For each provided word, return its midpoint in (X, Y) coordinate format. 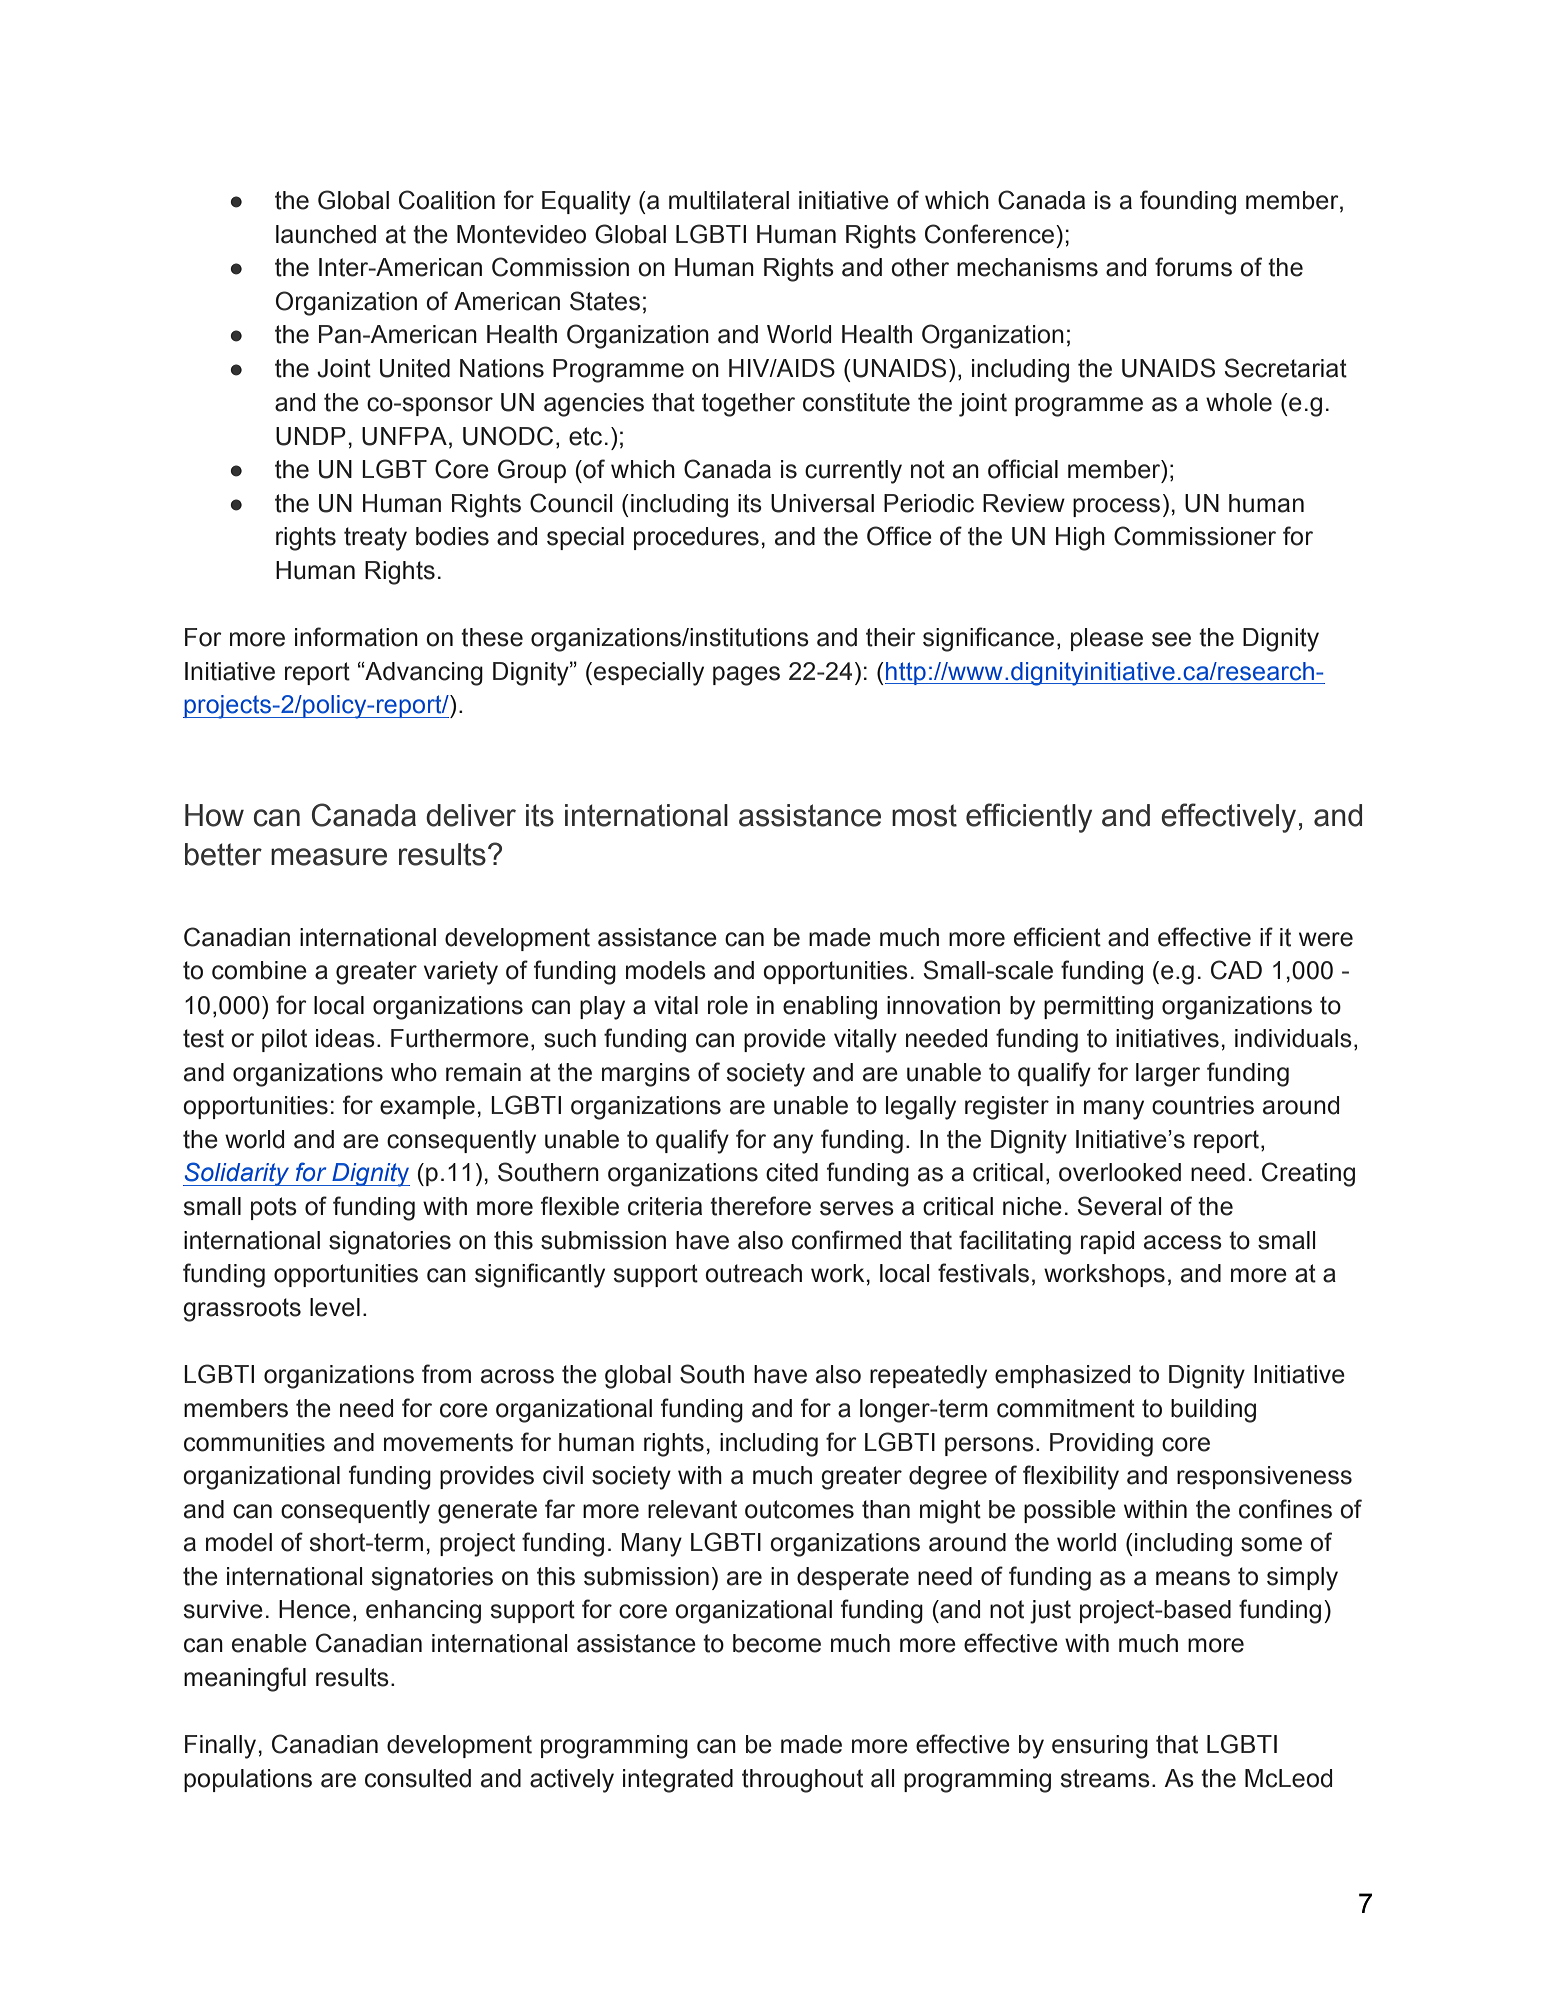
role (728, 1005)
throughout (802, 1781)
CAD (1236, 970)
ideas (345, 1038)
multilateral (729, 200)
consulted (418, 1778)
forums (1193, 267)
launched (326, 234)
